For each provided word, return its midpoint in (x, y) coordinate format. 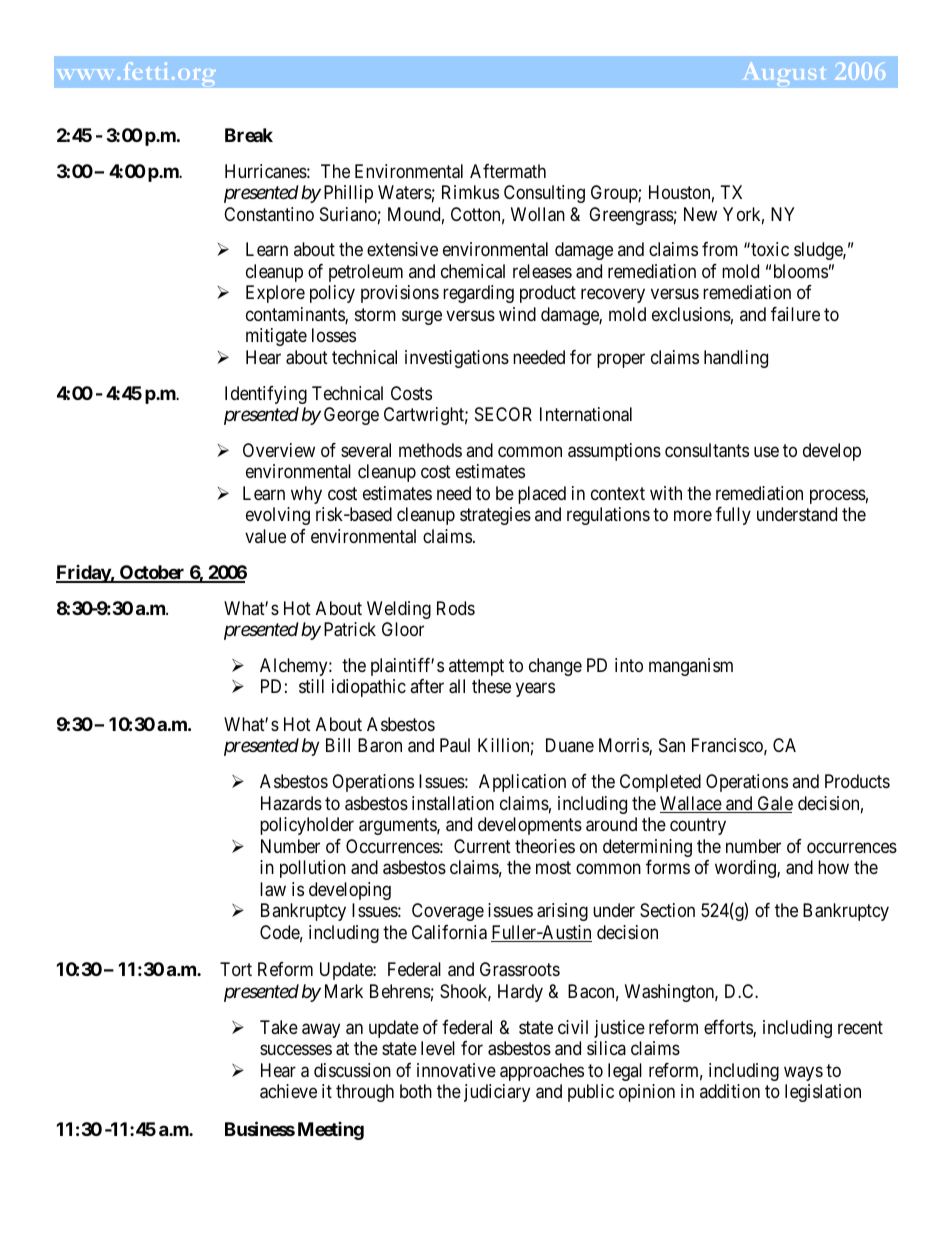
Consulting (544, 194)
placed (542, 495)
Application (522, 783)
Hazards (291, 803)
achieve (288, 1091)
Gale (774, 804)
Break (249, 135)
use (766, 451)
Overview (279, 450)
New (700, 214)
